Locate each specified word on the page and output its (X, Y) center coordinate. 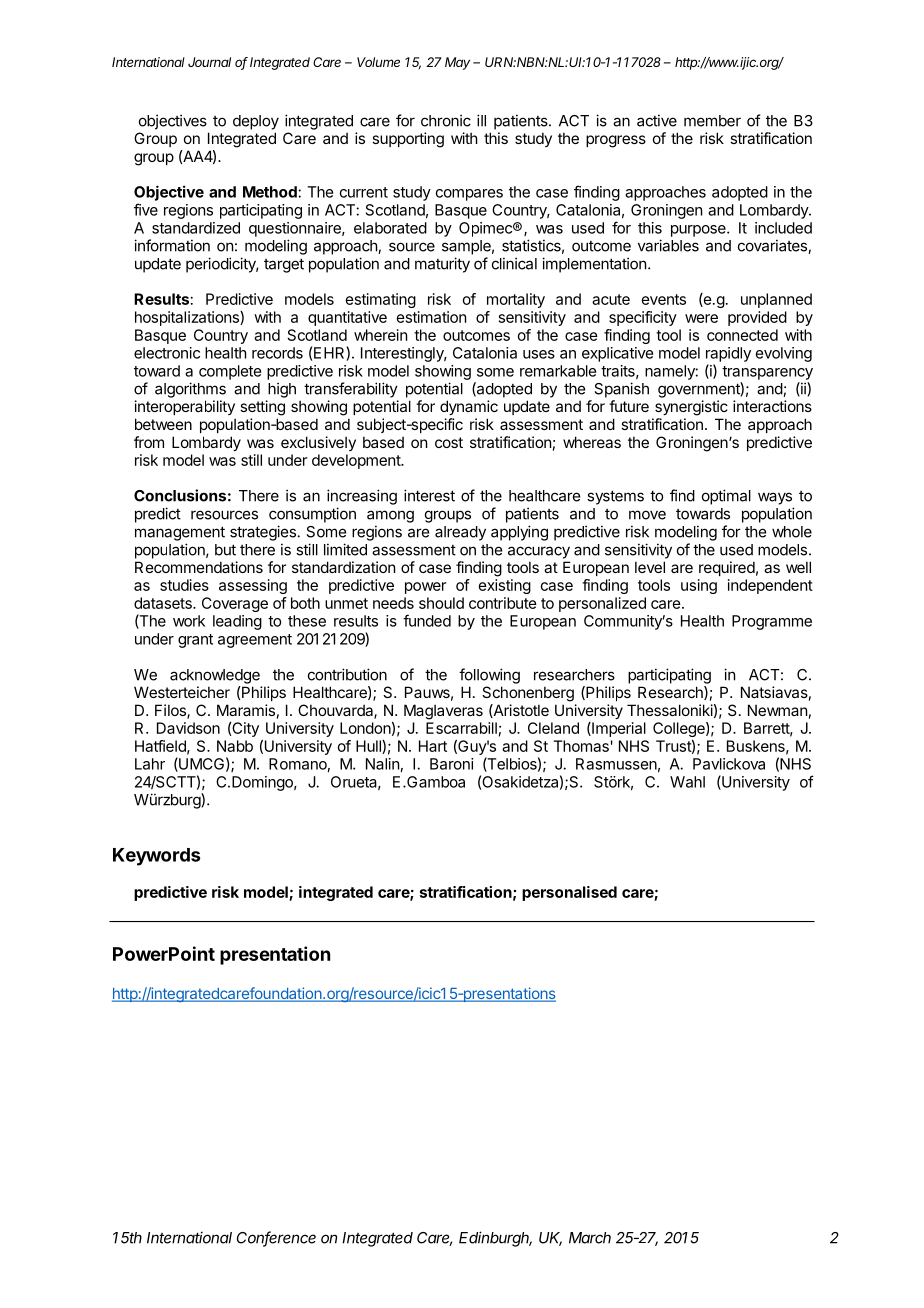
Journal (209, 62)
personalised (569, 893)
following (489, 676)
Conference (276, 1238)
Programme (772, 622)
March (590, 1238)
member (712, 121)
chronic (446, 120)
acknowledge (215, 676)
